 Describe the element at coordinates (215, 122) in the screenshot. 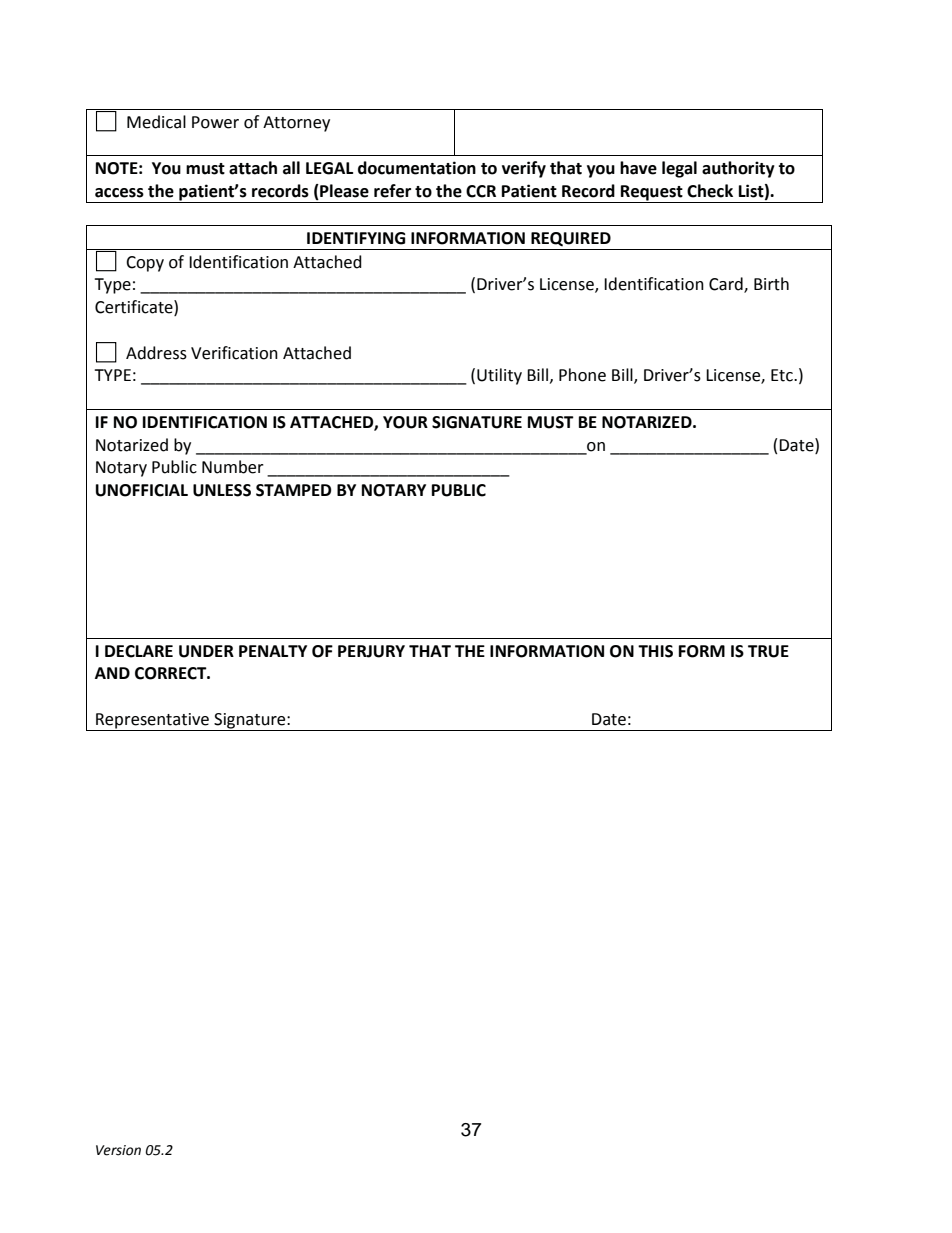

I see `Power` at that location.
